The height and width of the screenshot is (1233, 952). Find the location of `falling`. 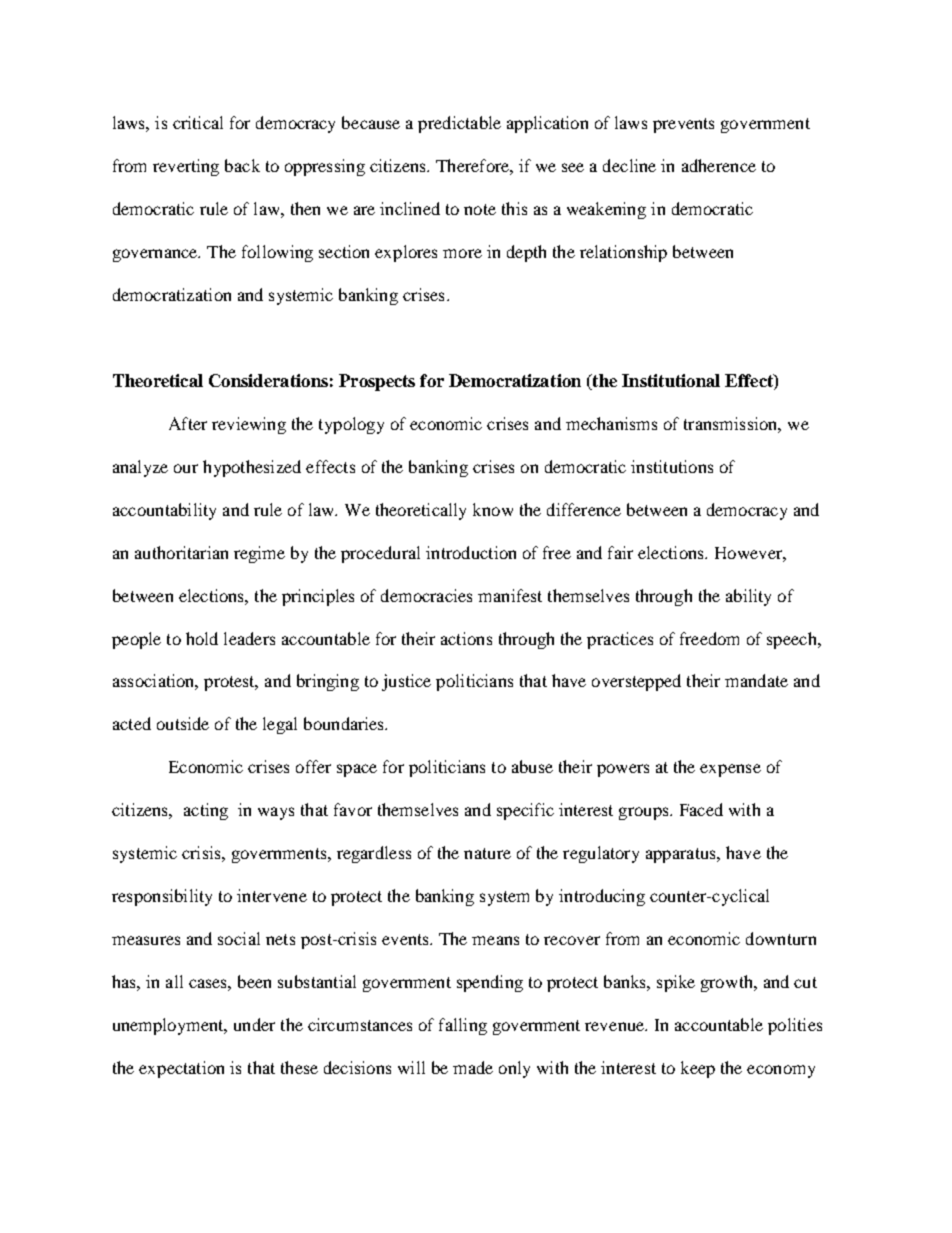

falling is located at coordinates (463, 1026).
